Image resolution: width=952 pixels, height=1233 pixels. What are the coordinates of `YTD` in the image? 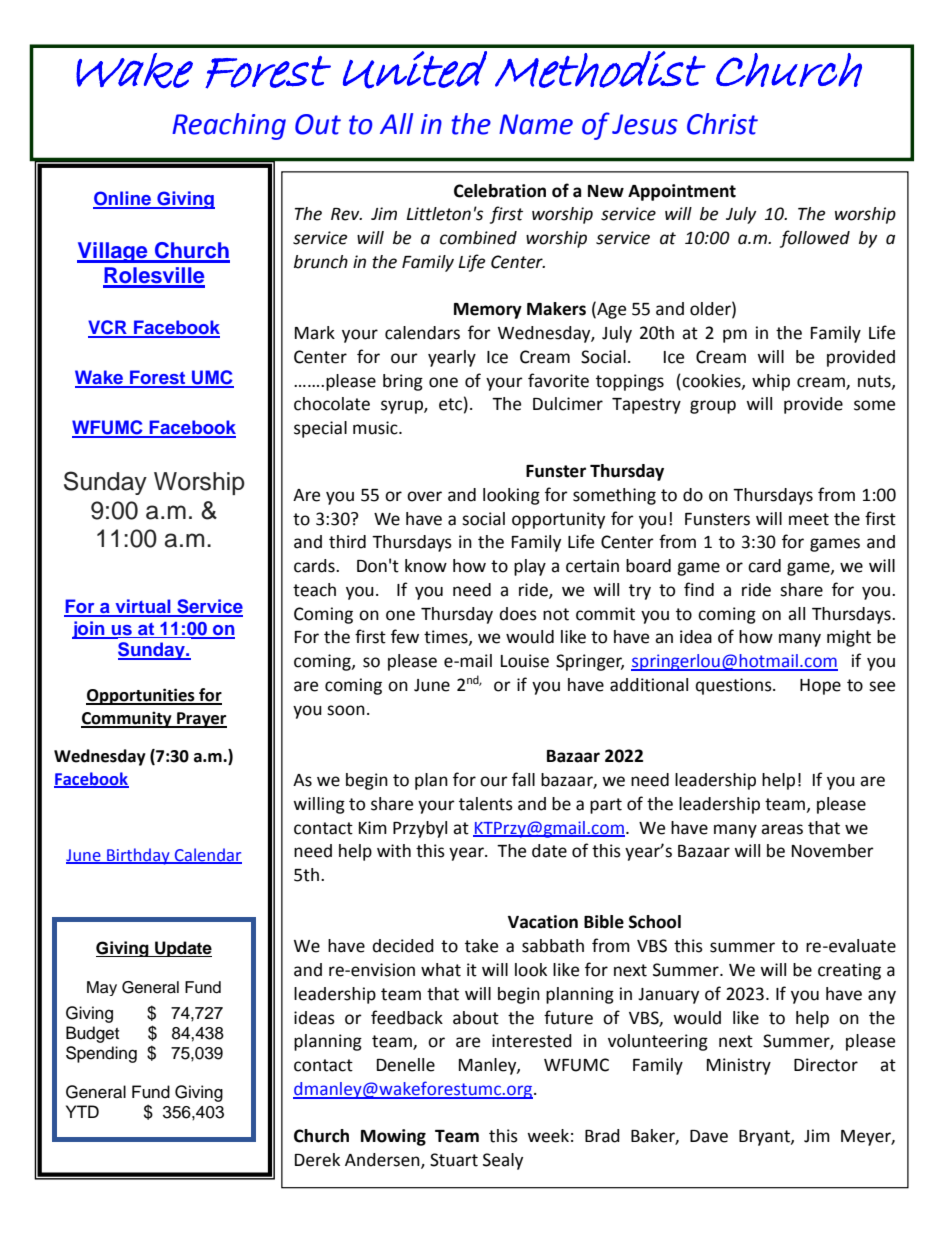 It's located at (82, 1111).
